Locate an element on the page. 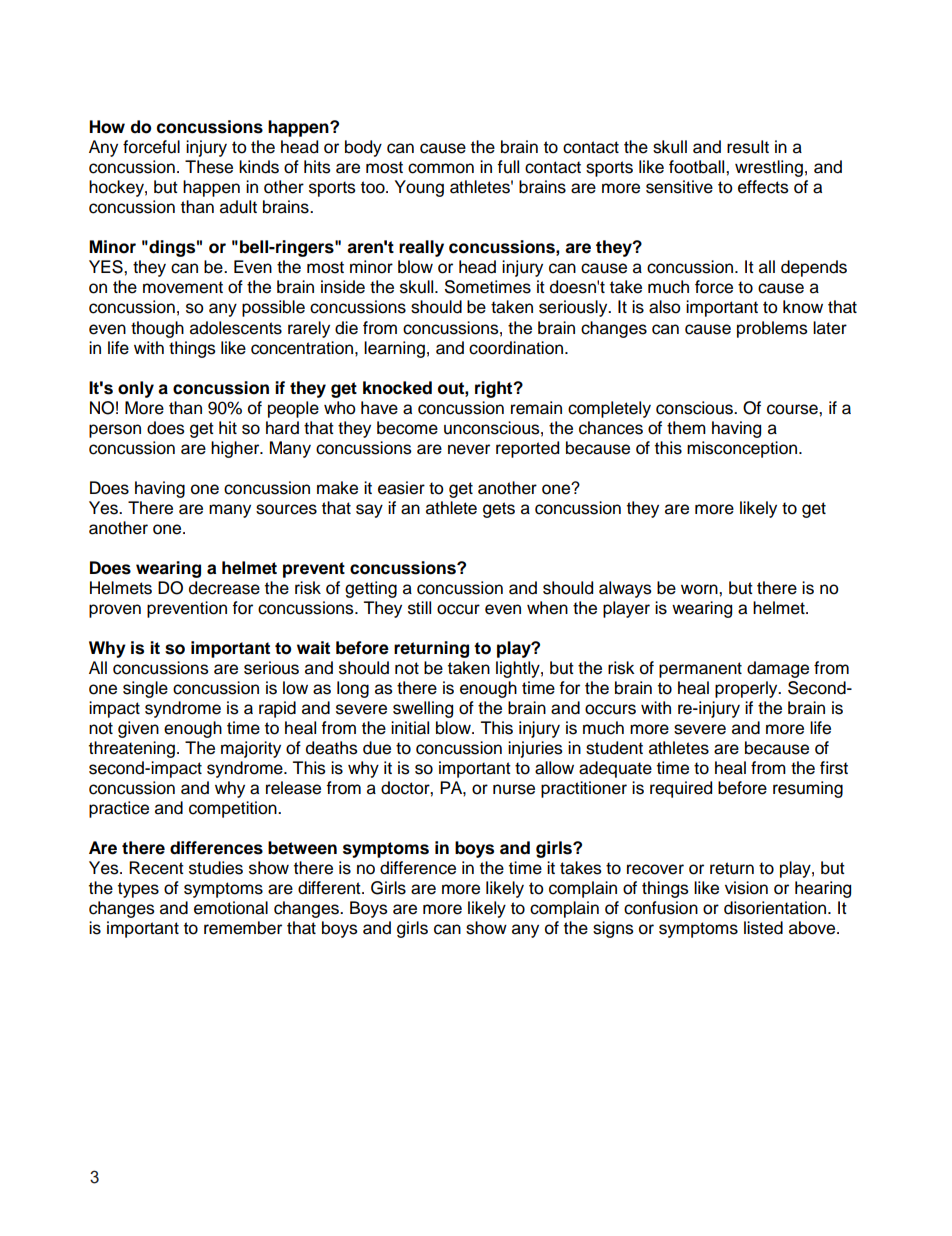 Image resolution: width=952 pixels, height=1236 pixels. common is located at coordinates (441, 168).
